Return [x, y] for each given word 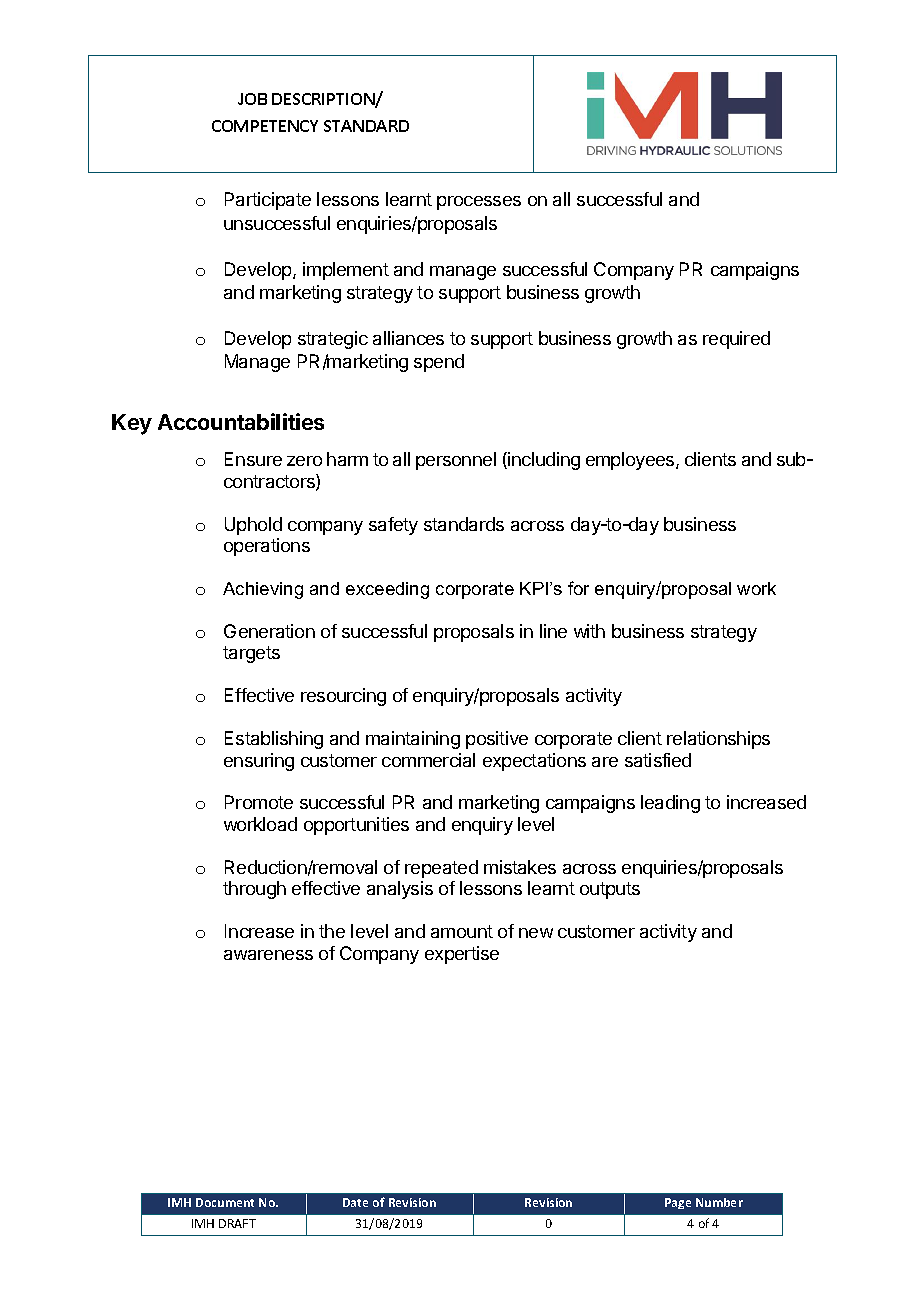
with [589, 631]
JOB [252, 99]
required [736, 340]
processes [479, 203]
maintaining [413, 740]
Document [225, 1202]
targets [251, 654]
